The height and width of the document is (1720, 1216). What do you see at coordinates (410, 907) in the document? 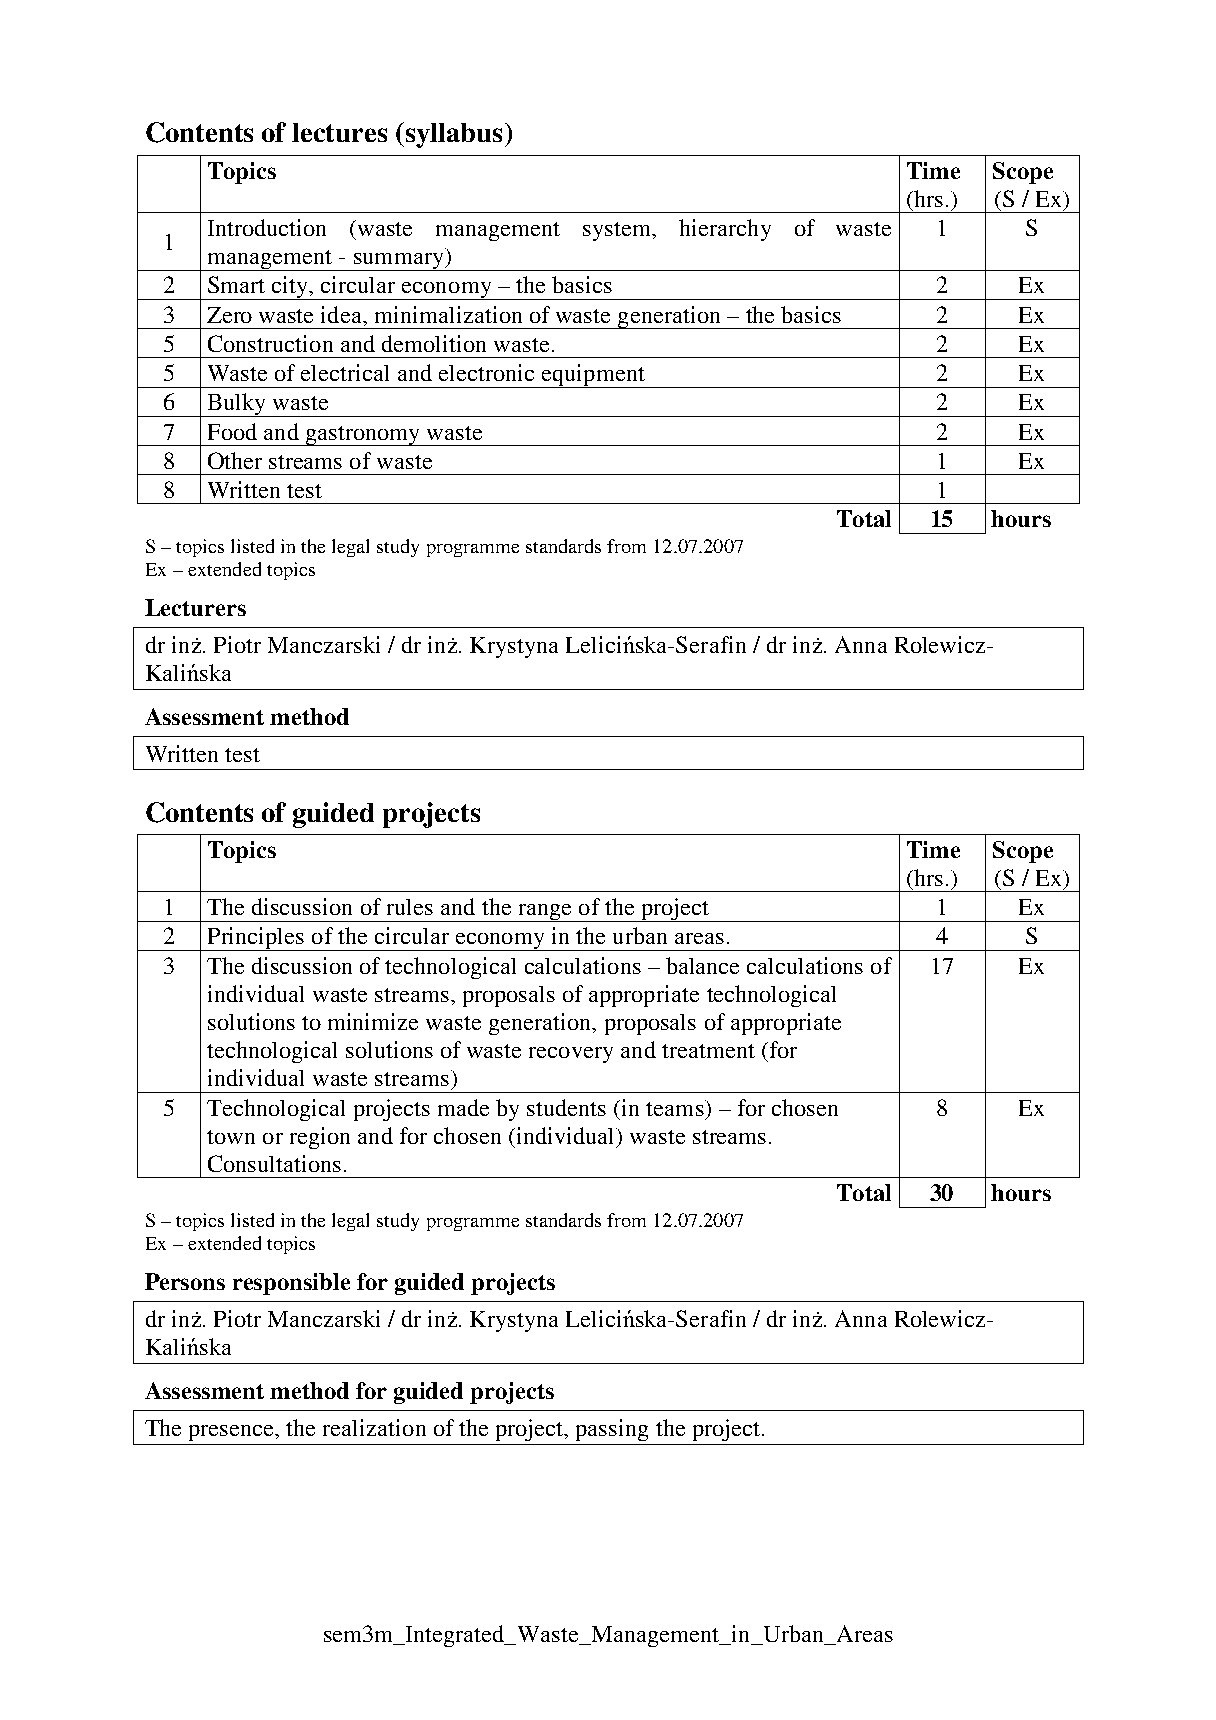
I see `rules` at bounding box center [410, 907].
